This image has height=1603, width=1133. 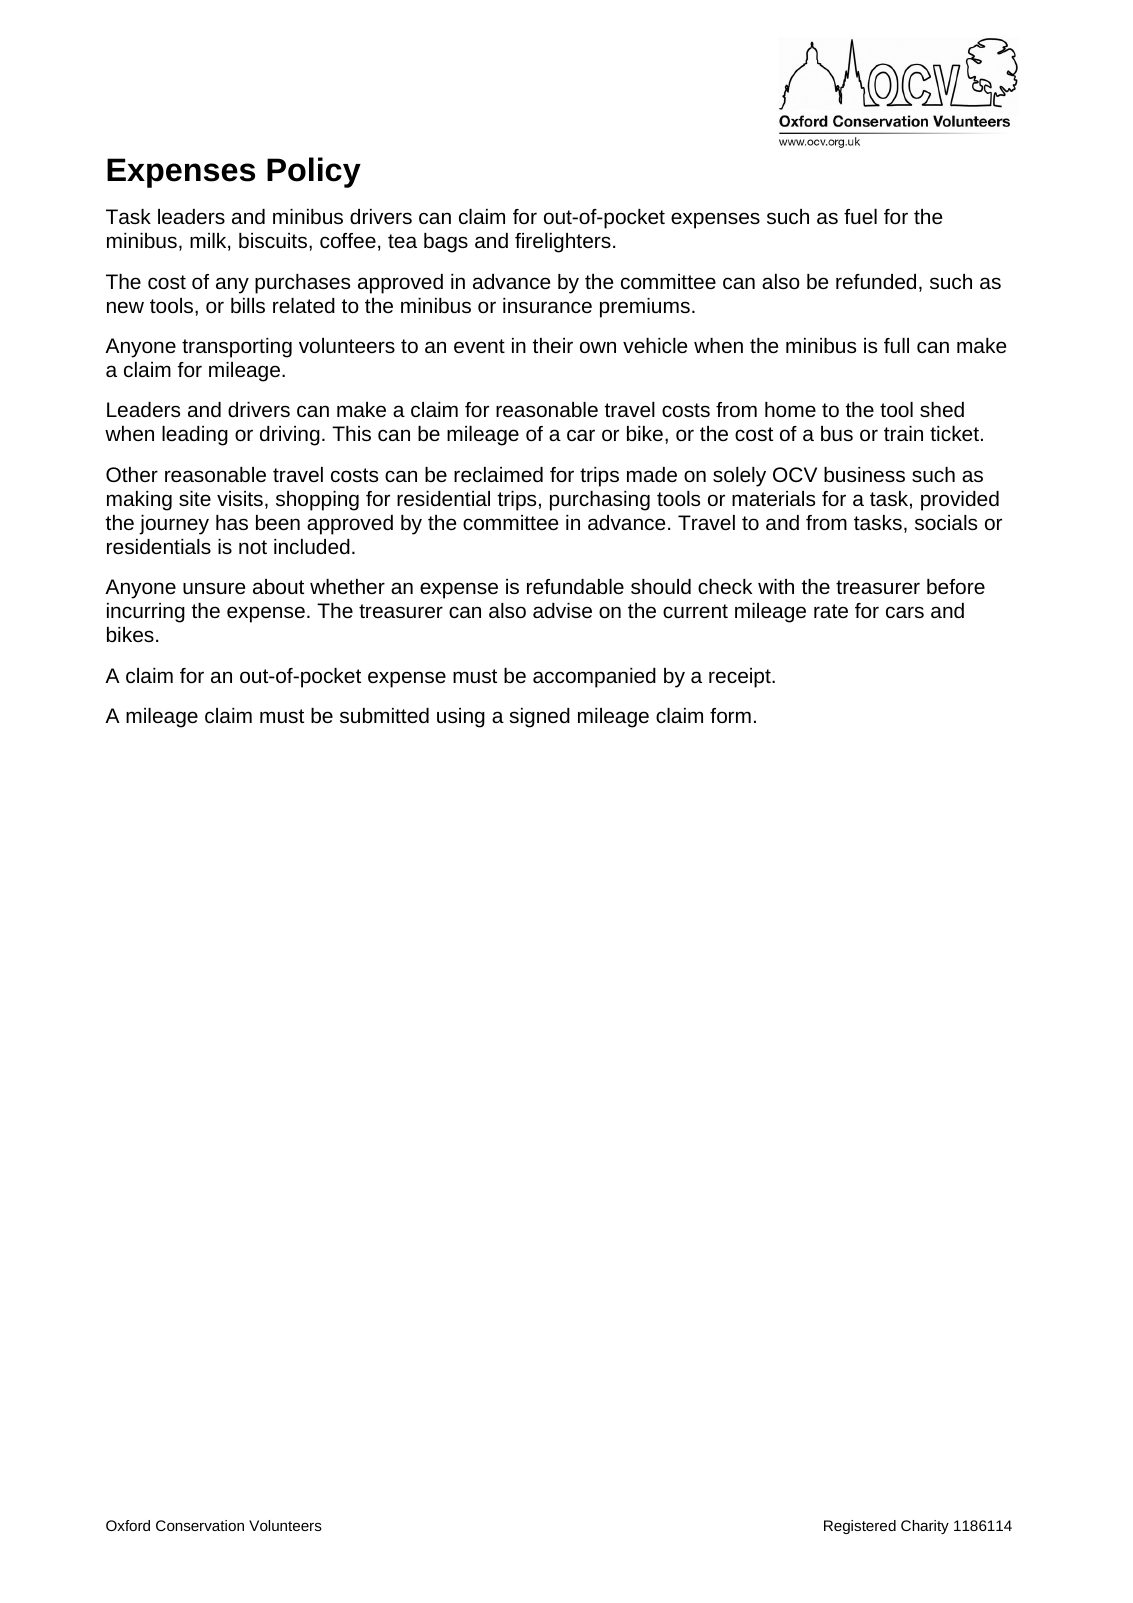 What do you see at coordinates (831, 611) in the image?
I see `rate` at bounding box center [831, 611].
